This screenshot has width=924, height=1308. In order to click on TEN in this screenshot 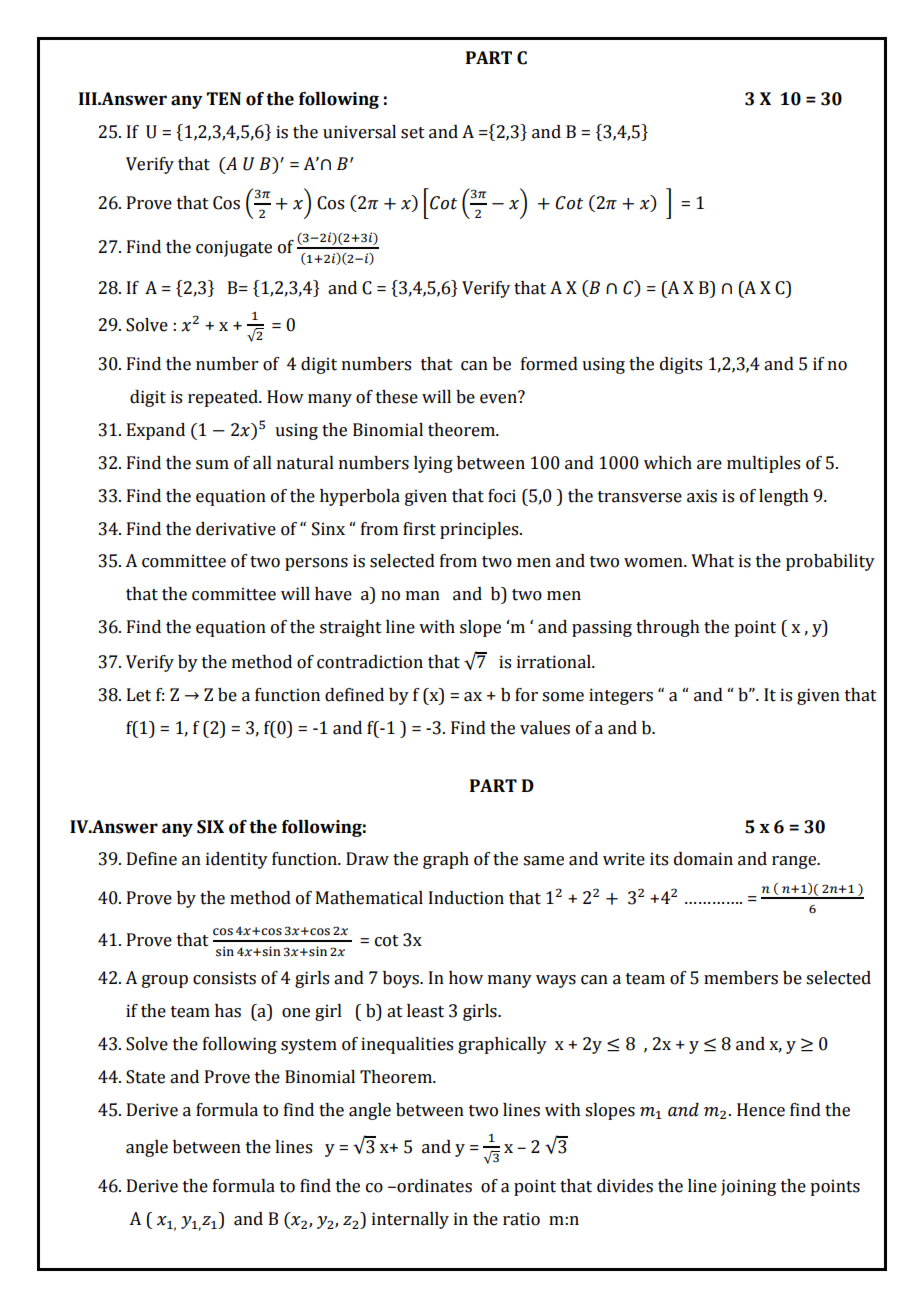, I will do `click(224, 98)`.
